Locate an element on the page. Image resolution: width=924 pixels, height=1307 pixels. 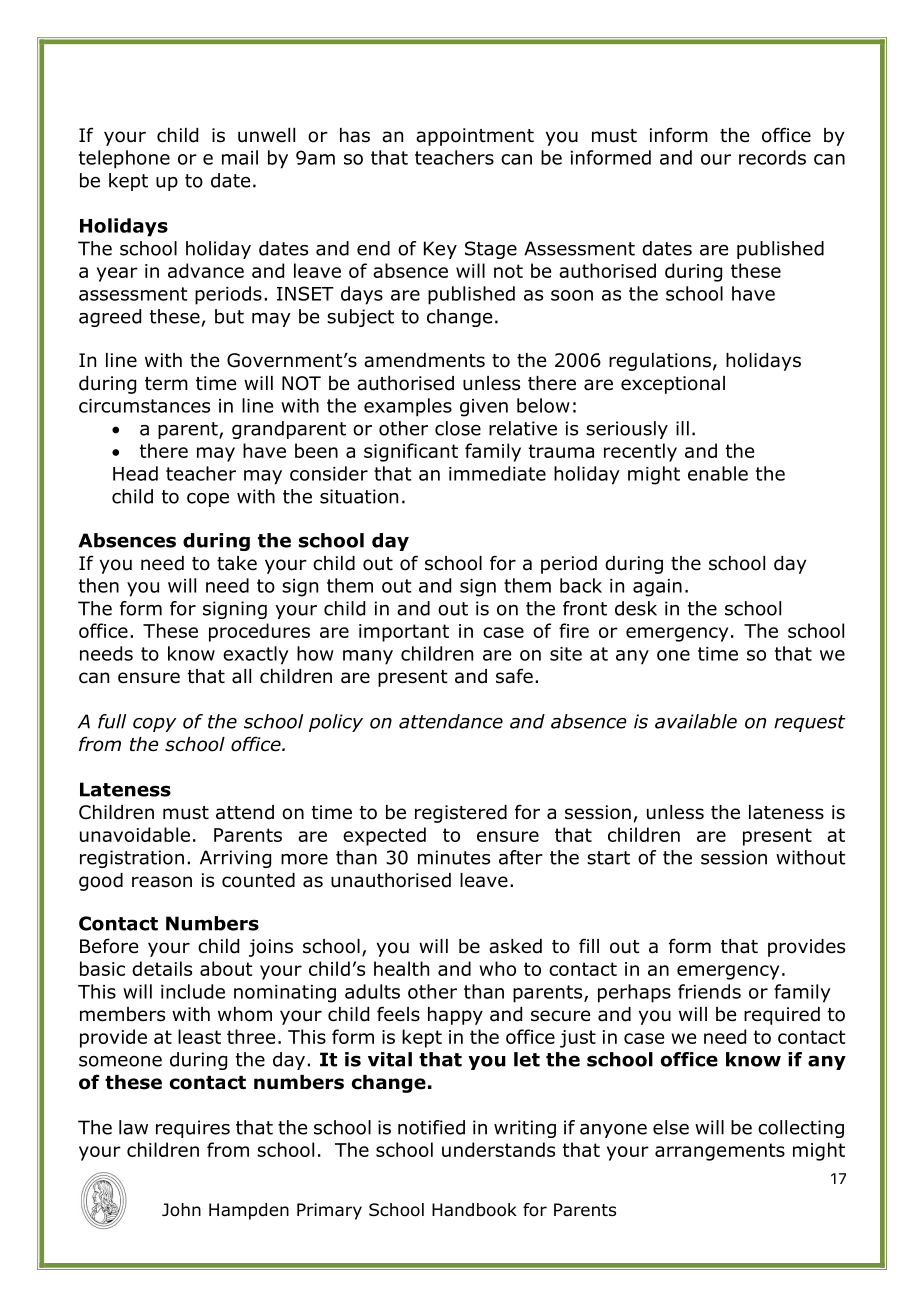
asked is located at coordinates (515, 946).
